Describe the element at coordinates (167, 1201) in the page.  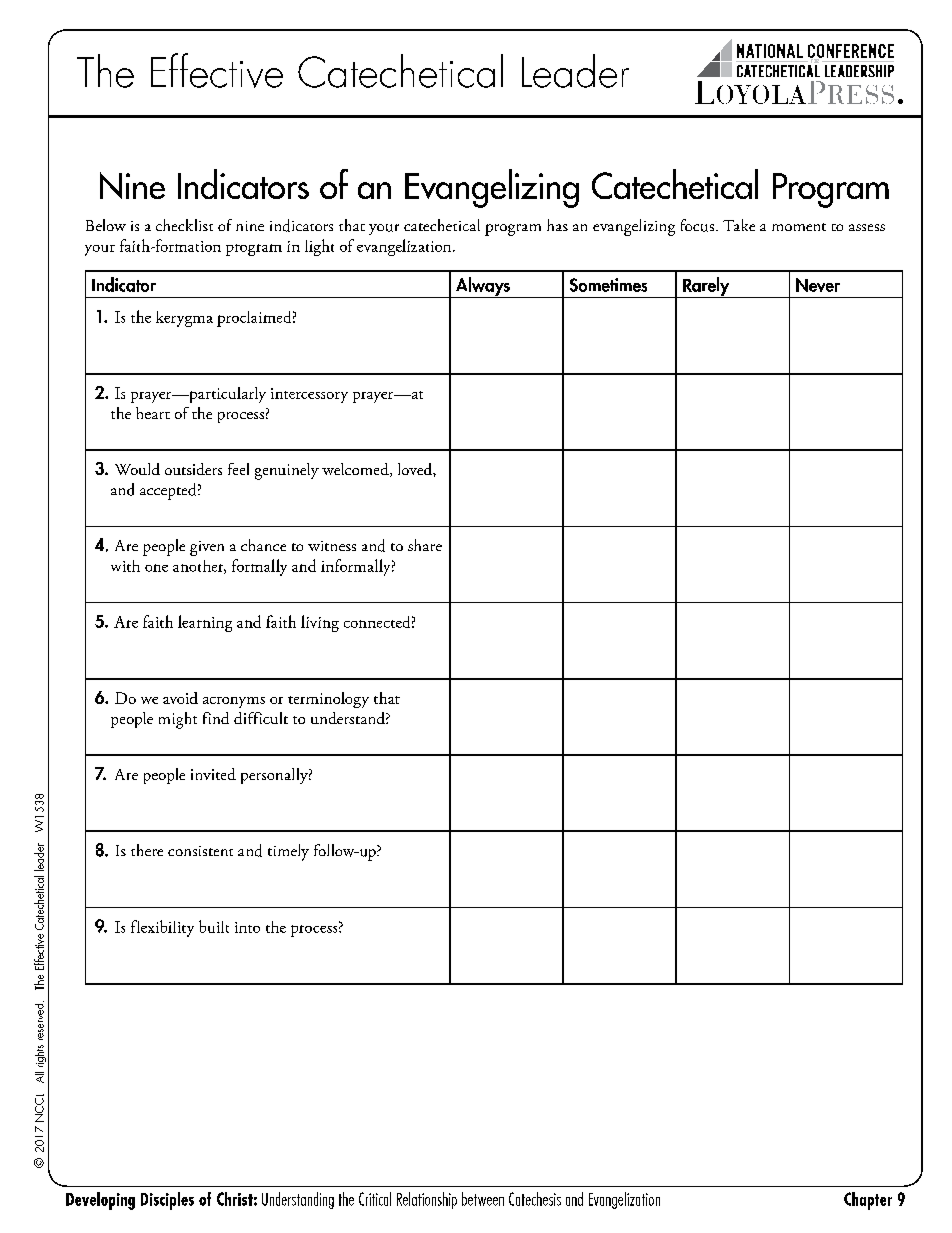
I see `Disciples` at that location.
